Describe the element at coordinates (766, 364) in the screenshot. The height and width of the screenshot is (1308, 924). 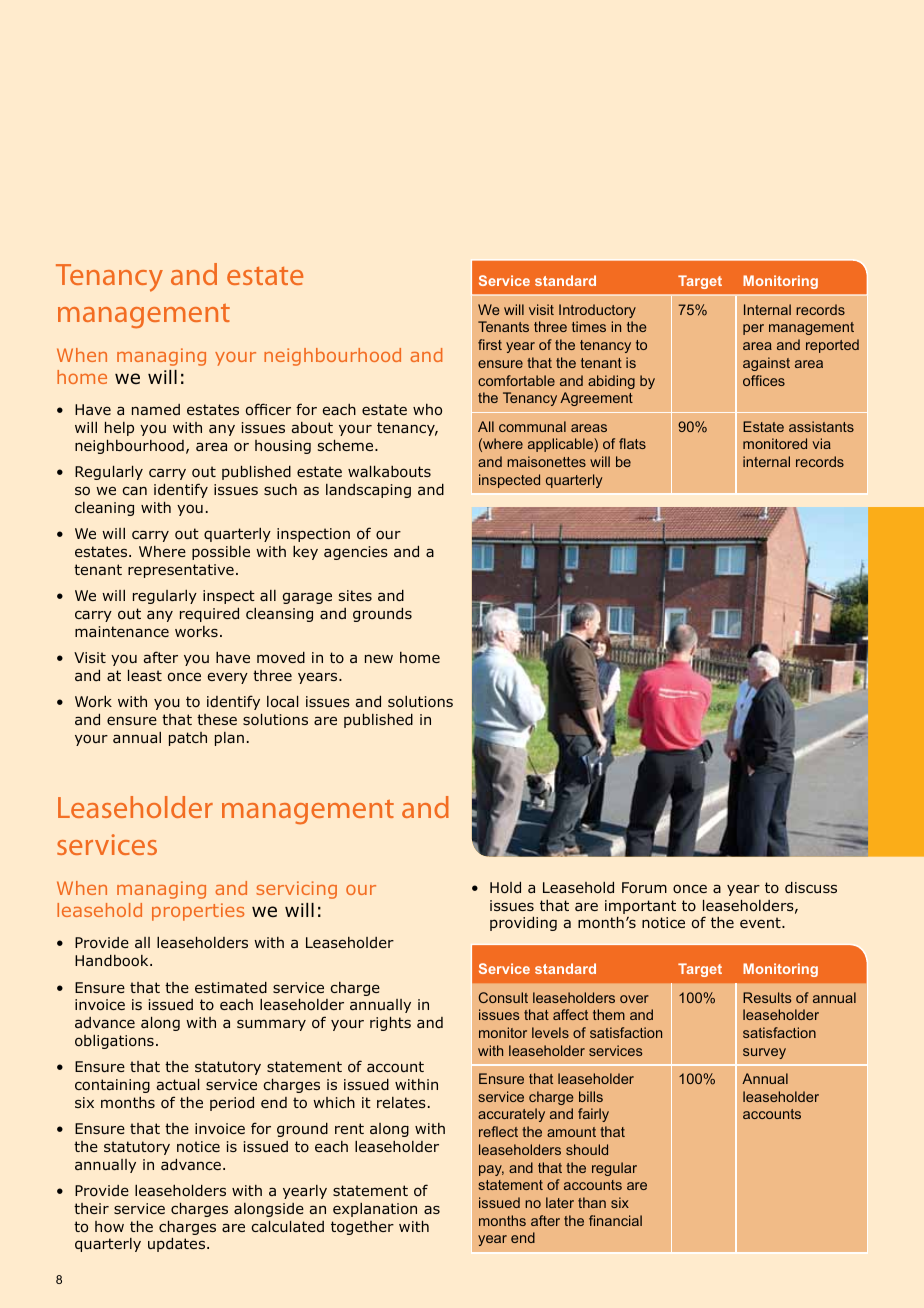
I see `against` at that location.
